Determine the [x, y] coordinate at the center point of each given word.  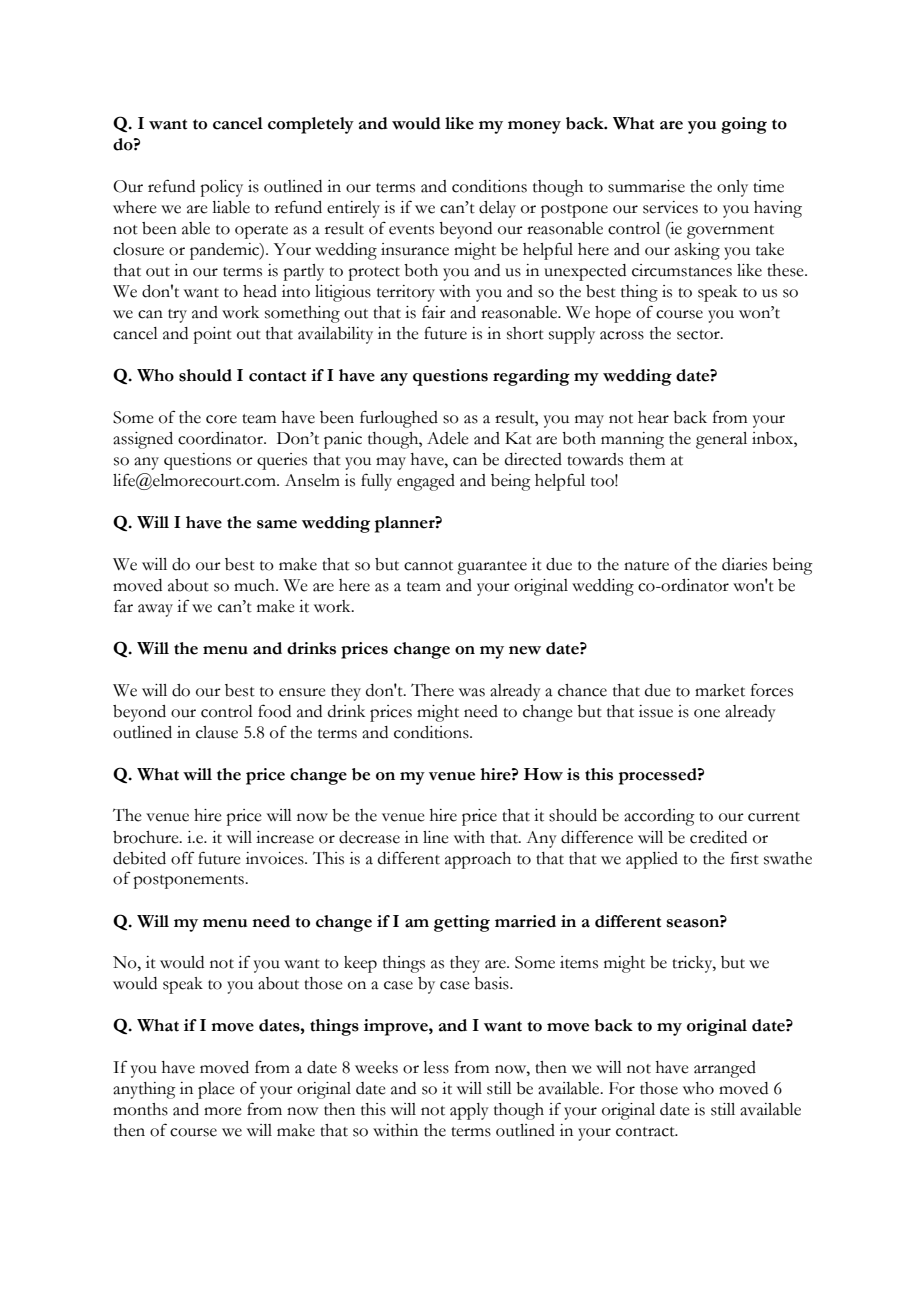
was [472, 692]
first [745, 858]
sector [699, 335]
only [732, 188]
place [216, 1090]
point [212, 335]
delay [497, 209]
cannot [428, 566]
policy [221, 188]
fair [434, 312]
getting [462, 923]
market [720, 690]
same [277, 524]
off [183, 858]
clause [217, 732]
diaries [744, 564]
